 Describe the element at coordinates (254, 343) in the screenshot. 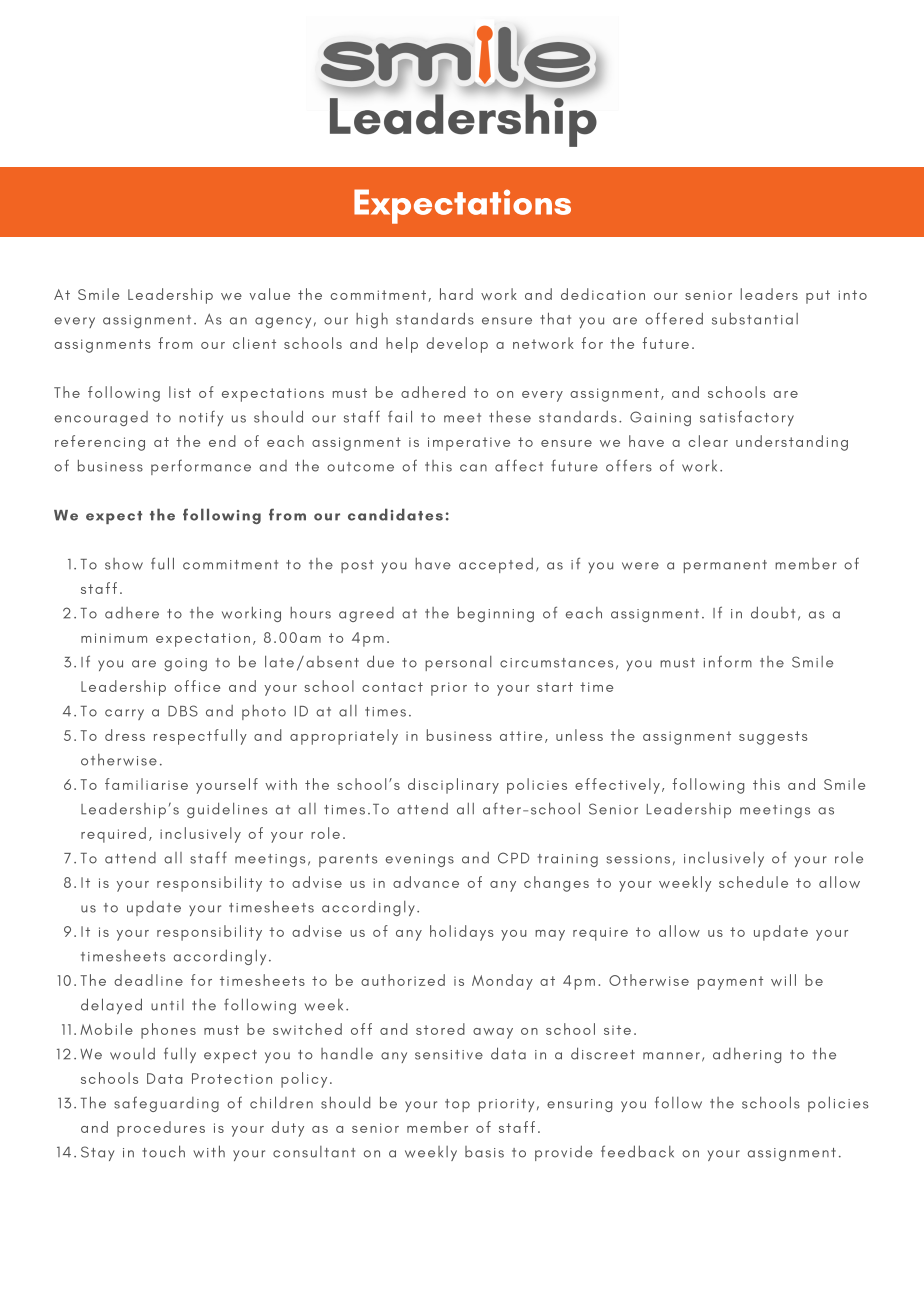

I see `client` at that location.
